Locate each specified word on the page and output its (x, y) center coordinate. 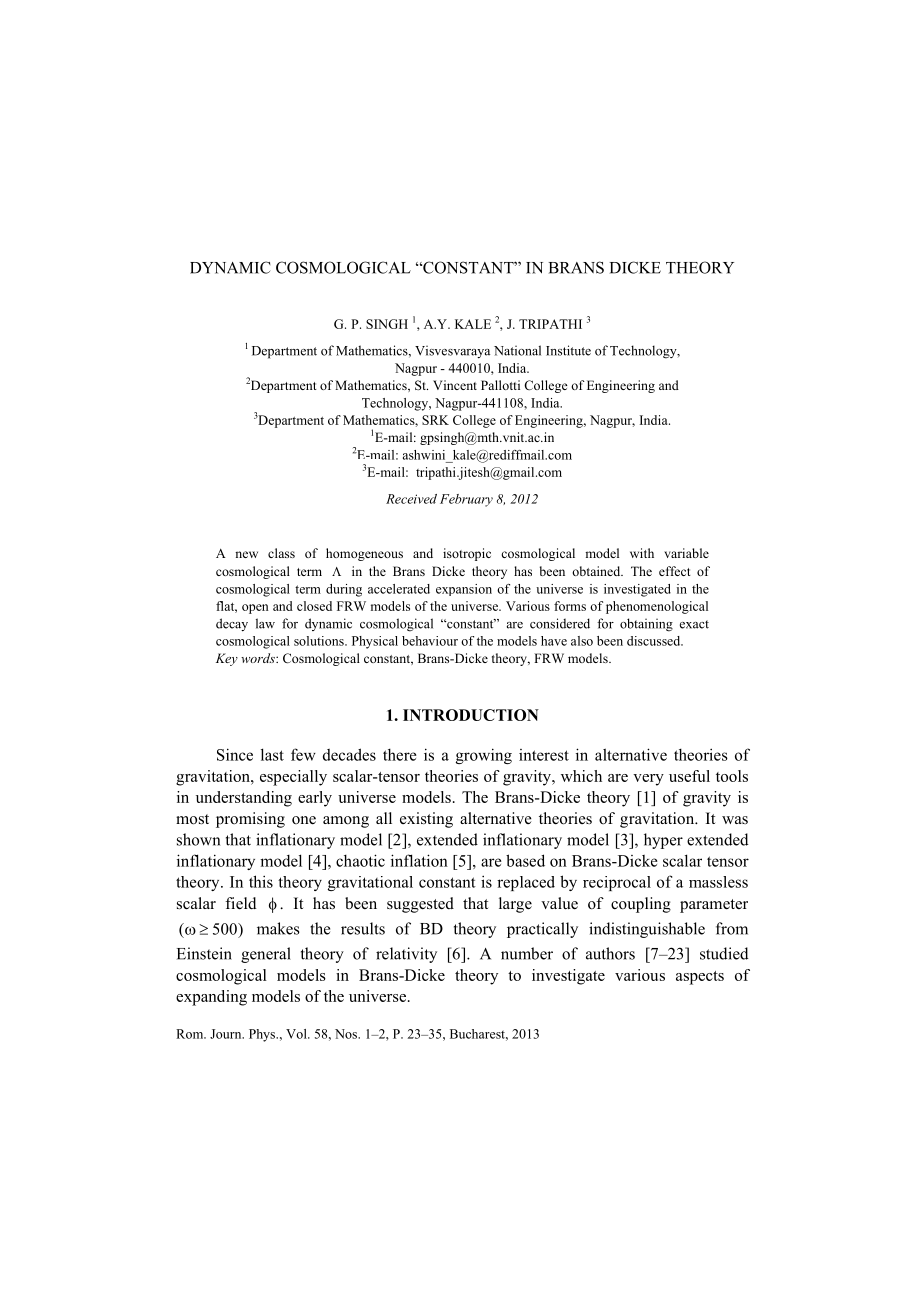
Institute (568, 350)
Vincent (455, 385)
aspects (700, 978)
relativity (406, 955)
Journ (227, 1034)
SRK (435, 420)
